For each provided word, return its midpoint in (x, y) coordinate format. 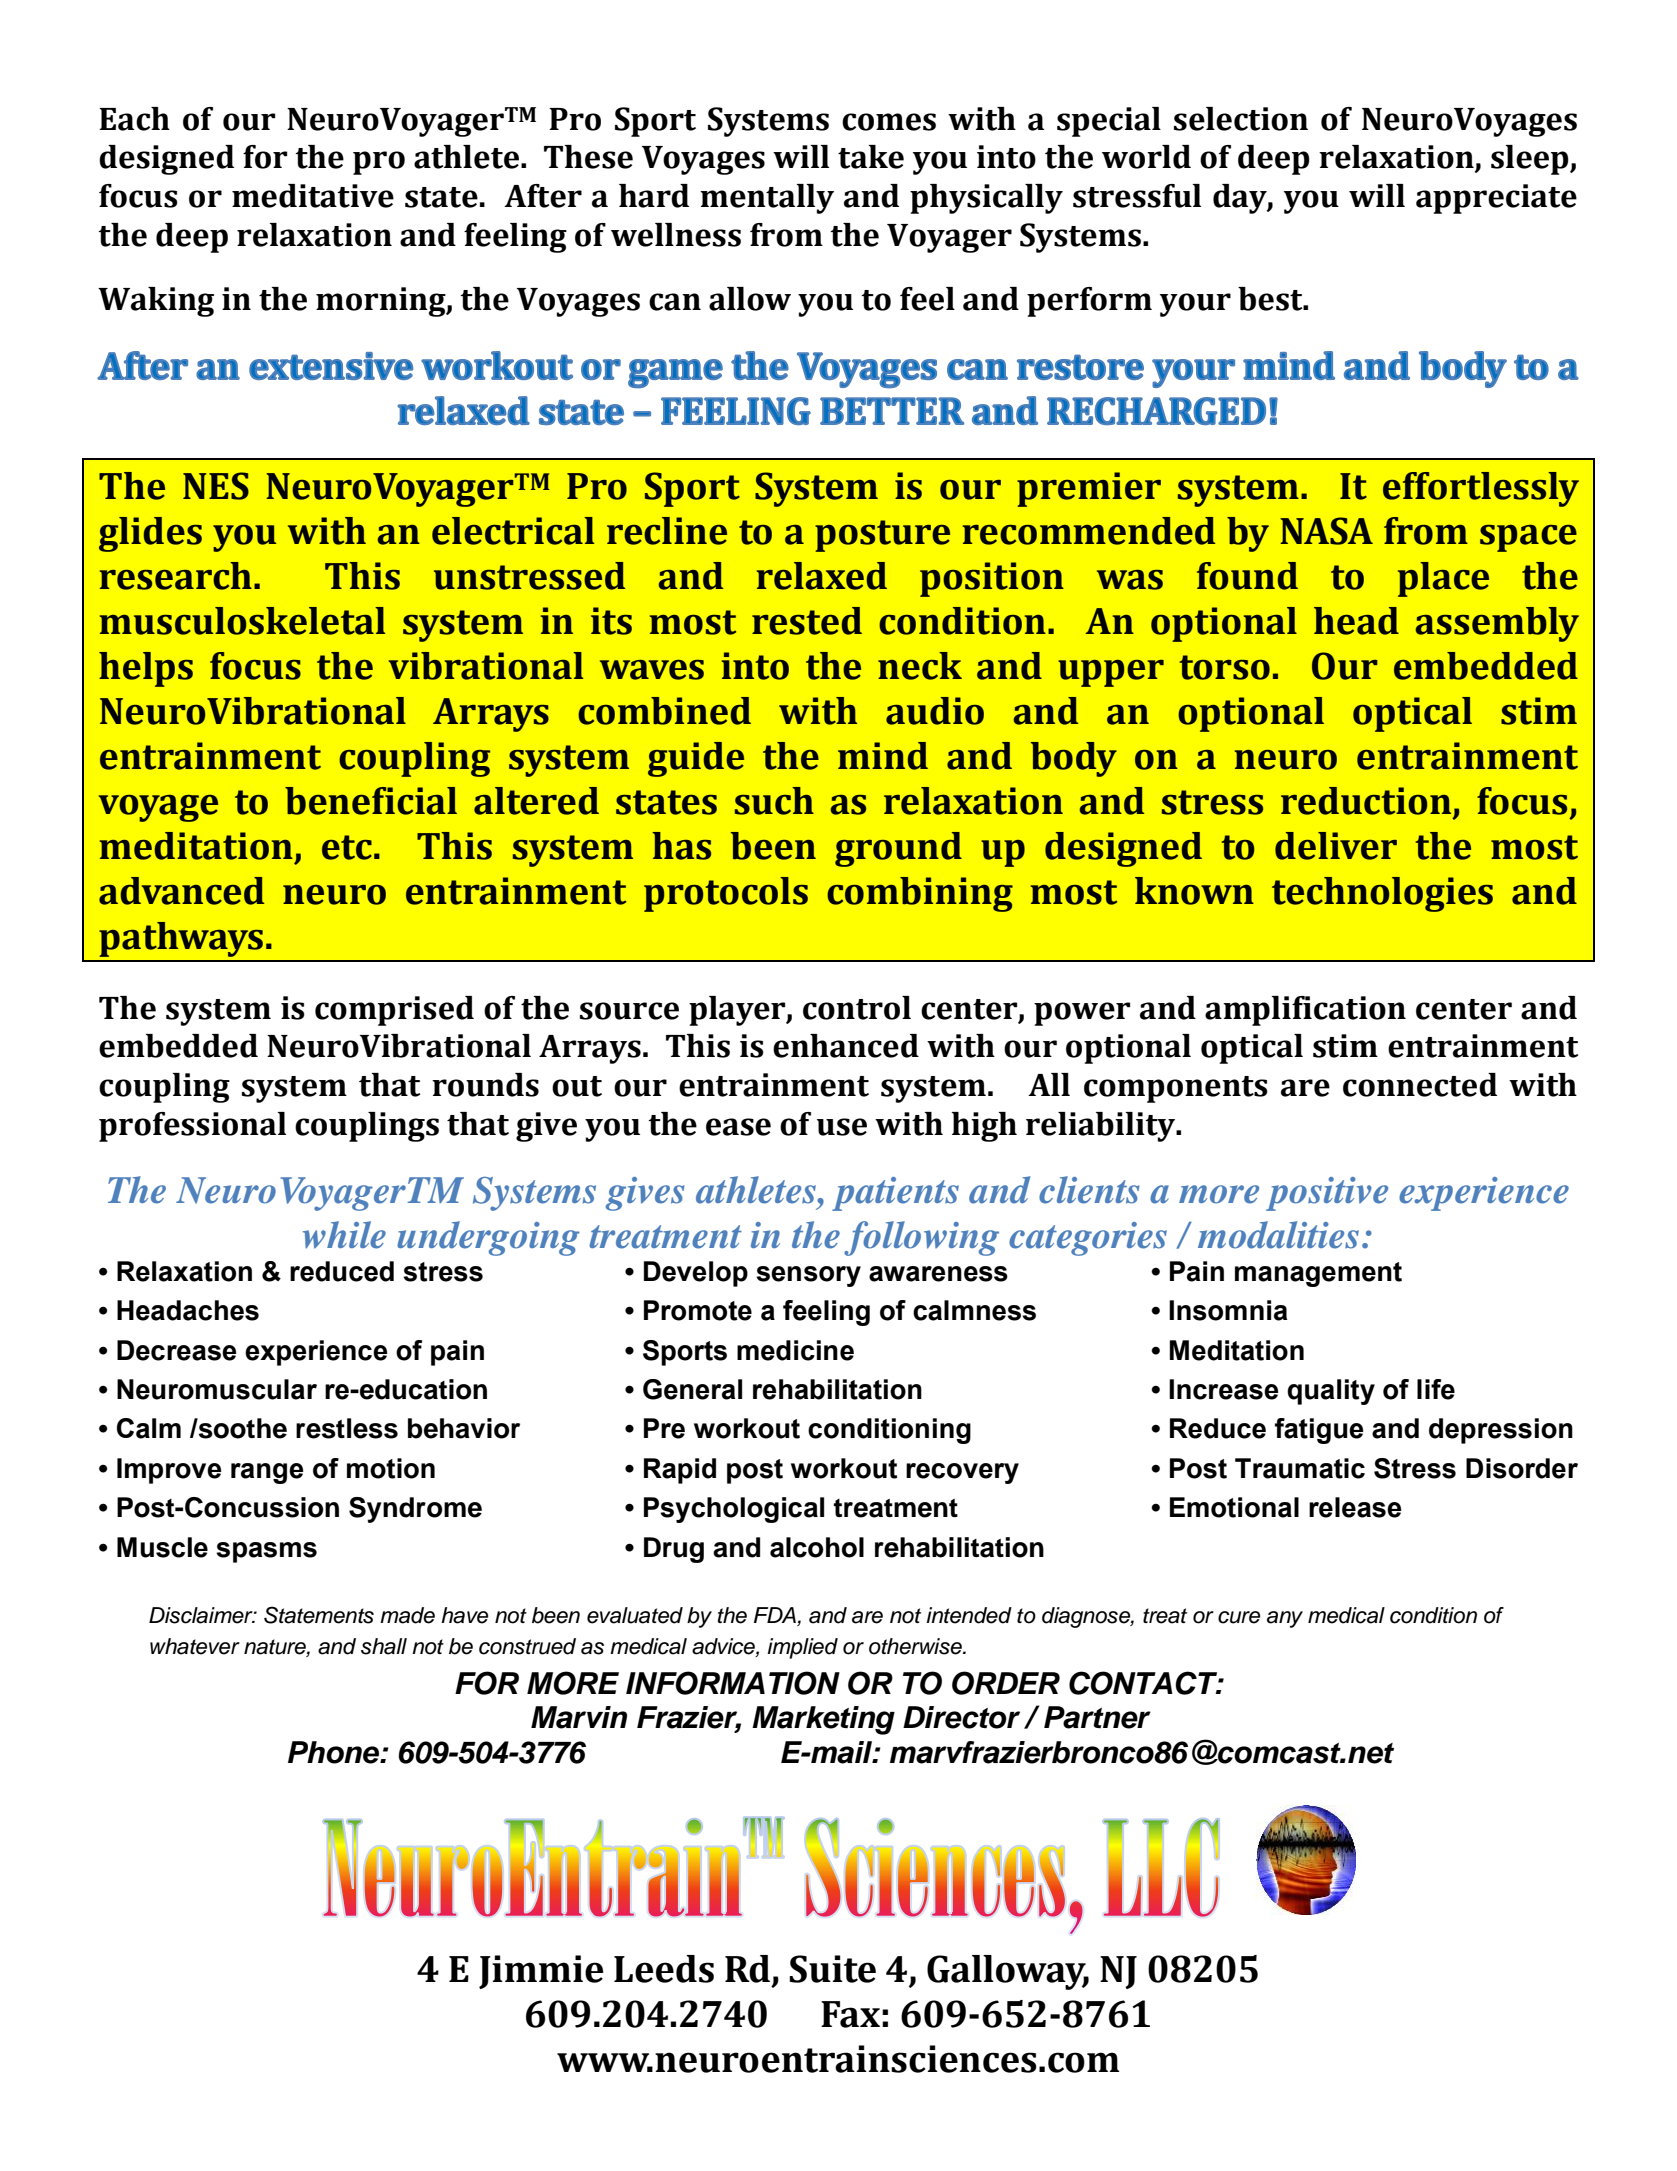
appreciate (1496, 199)
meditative (313, 196)
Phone (335, 1752)
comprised (394, 1011)
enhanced (846, 1046)
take (871, 157)
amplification (1305, 1011)
